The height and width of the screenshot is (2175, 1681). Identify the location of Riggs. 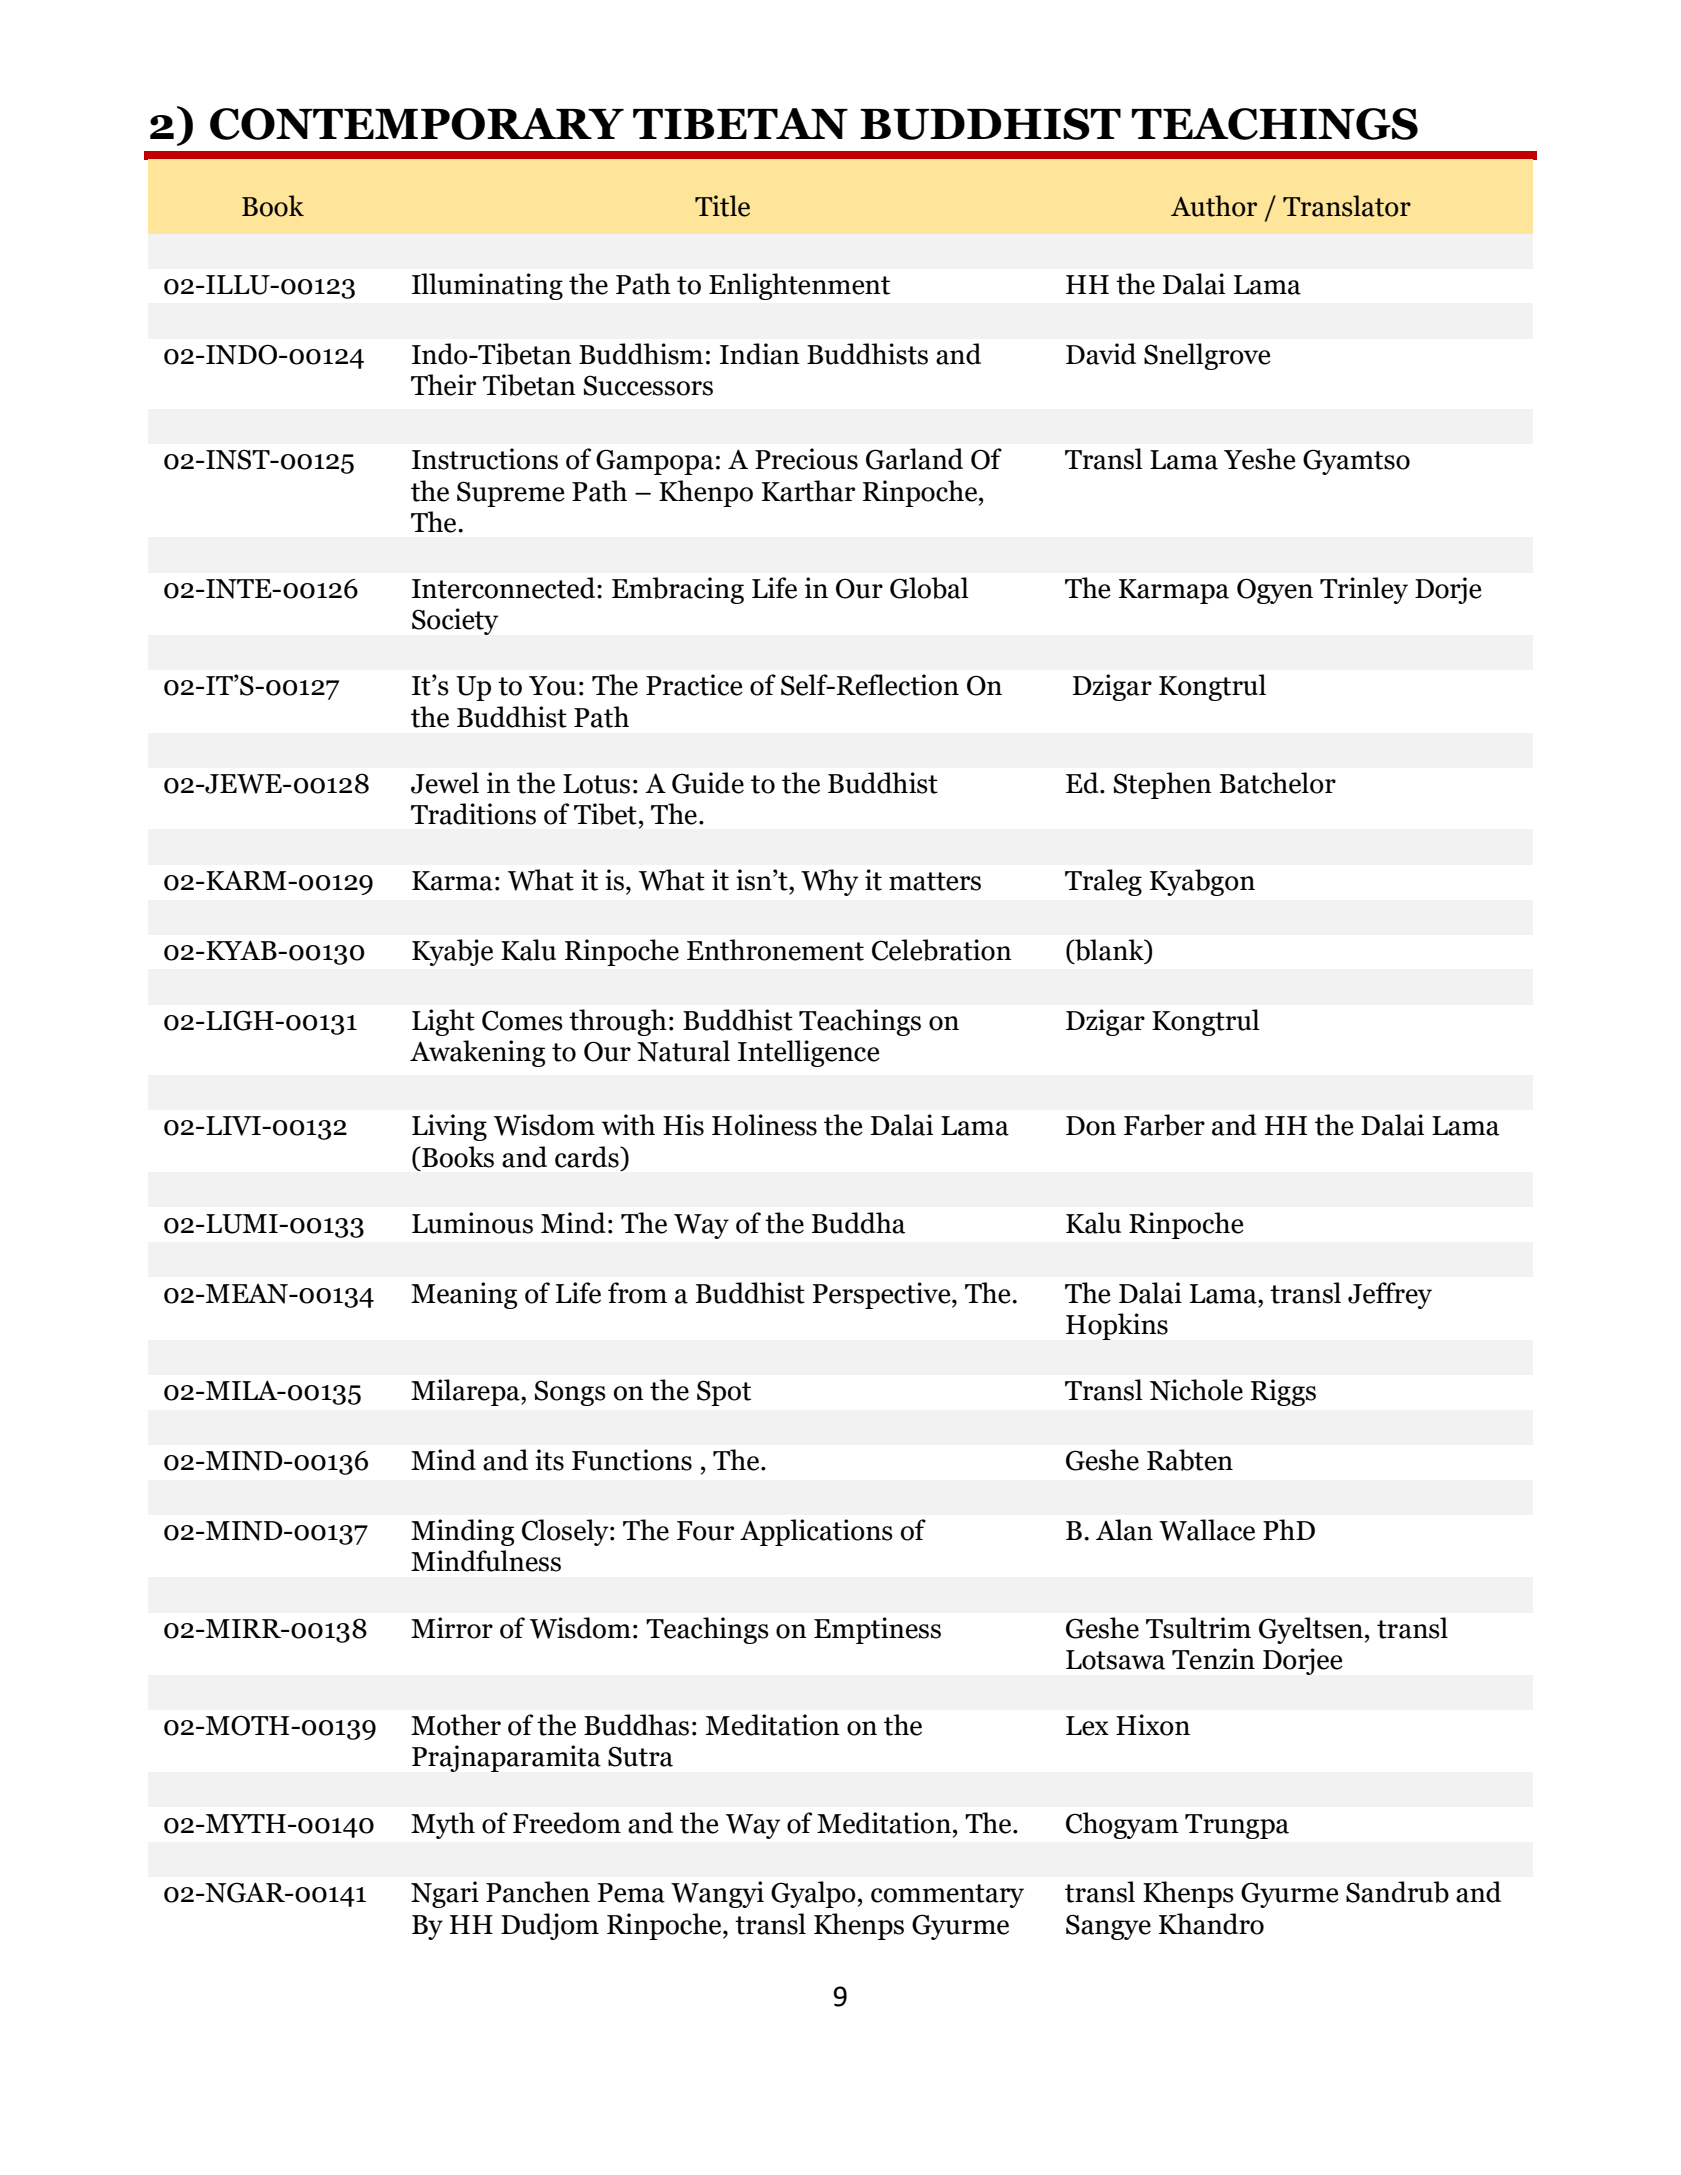
(1283, 1392).
